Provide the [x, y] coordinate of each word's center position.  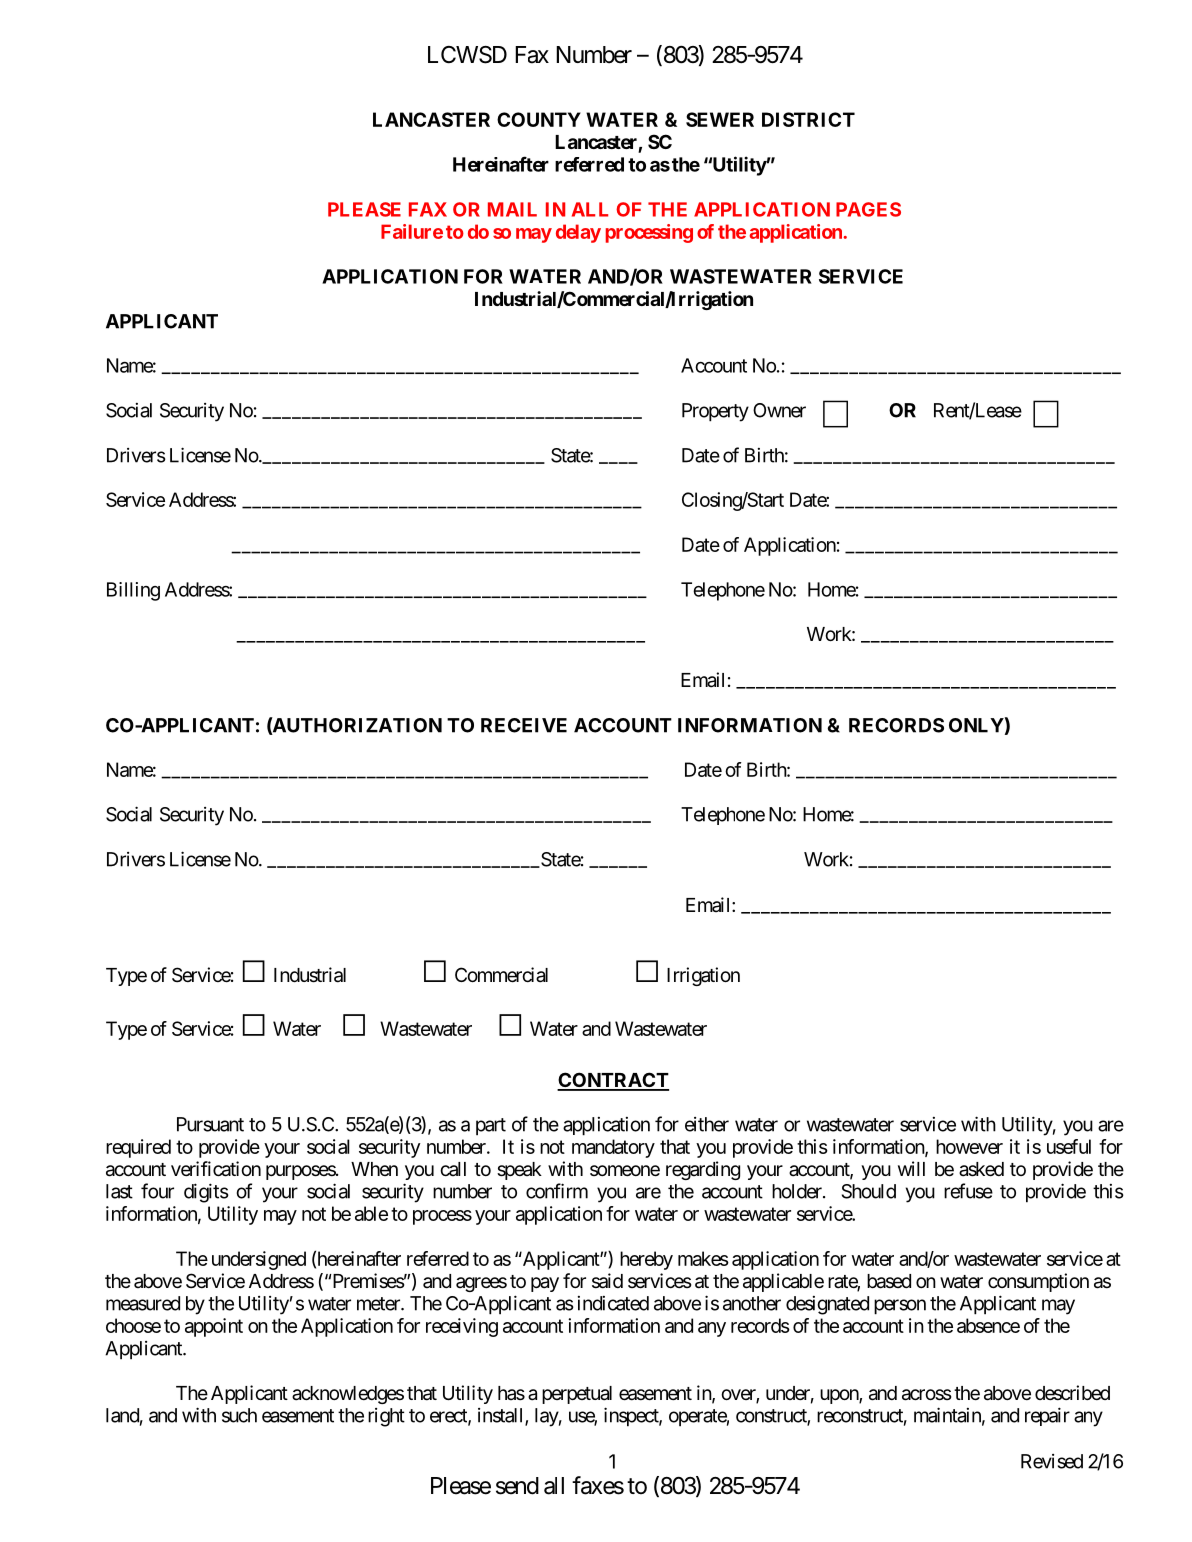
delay [578, 233]
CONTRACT [613, 1081]
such [239, 1415]
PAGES [868, 209]
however [969, 1146]
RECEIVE [524, 725]
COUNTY [539, 119]
